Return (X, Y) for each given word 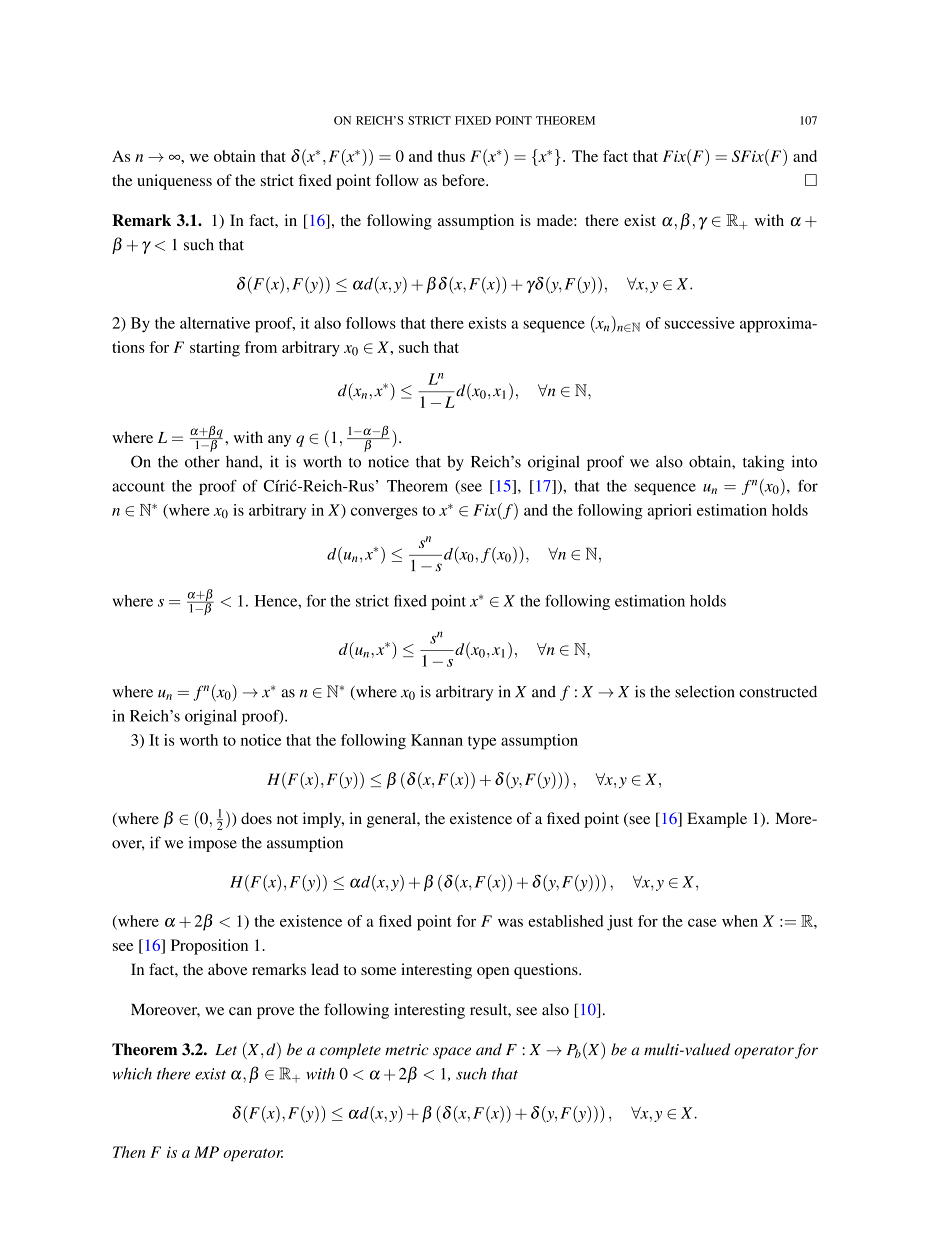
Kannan (437, 740)
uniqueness (174, 182)
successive (700, 323)
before (464, 180)
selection (704, 691)
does (256, 818)
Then (129, 1152)
